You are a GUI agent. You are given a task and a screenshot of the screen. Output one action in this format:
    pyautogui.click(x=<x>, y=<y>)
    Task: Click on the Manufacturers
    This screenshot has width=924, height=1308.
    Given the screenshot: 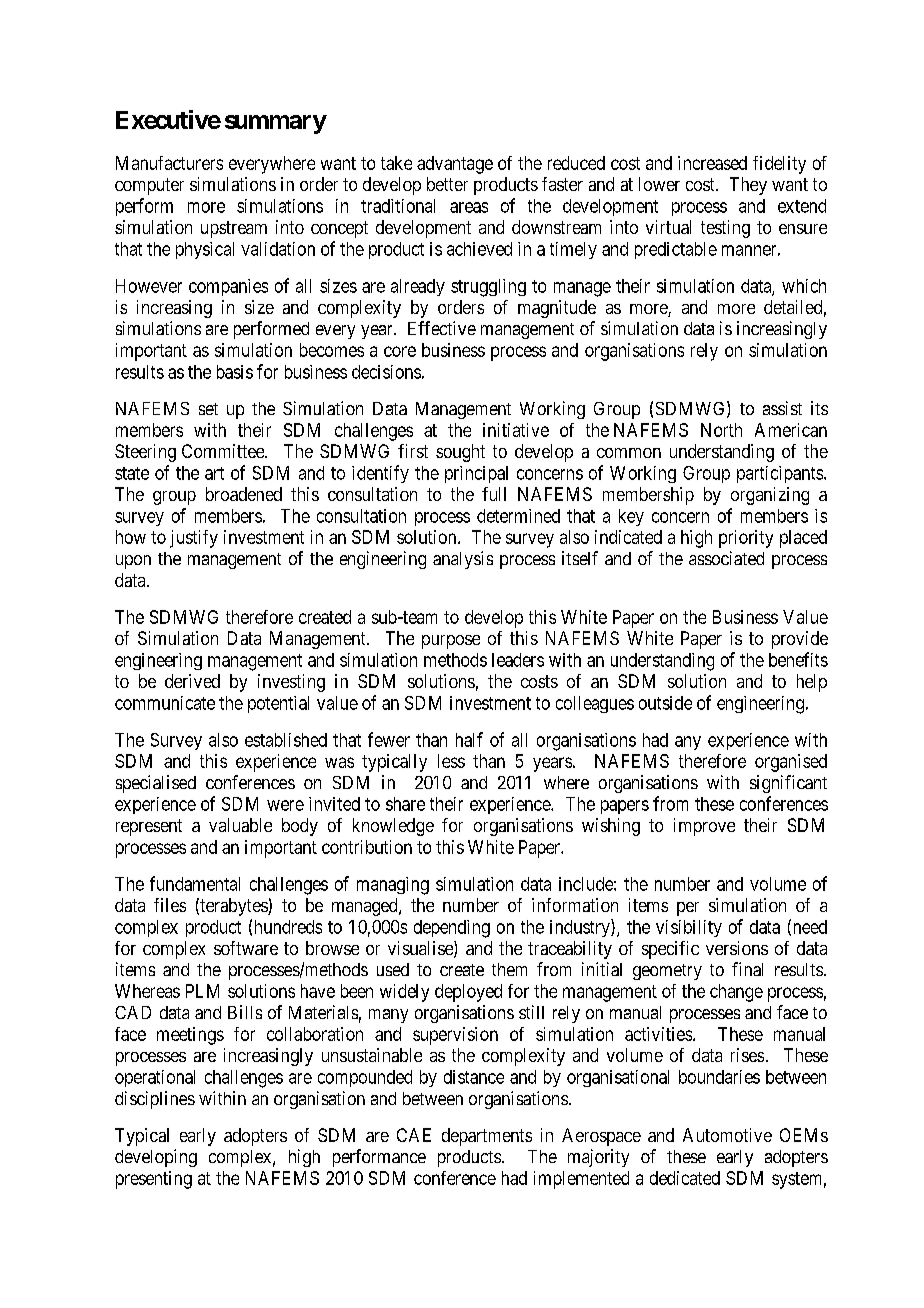 What is the action you would take?
    pyautogui.click(x=169, y=163)
